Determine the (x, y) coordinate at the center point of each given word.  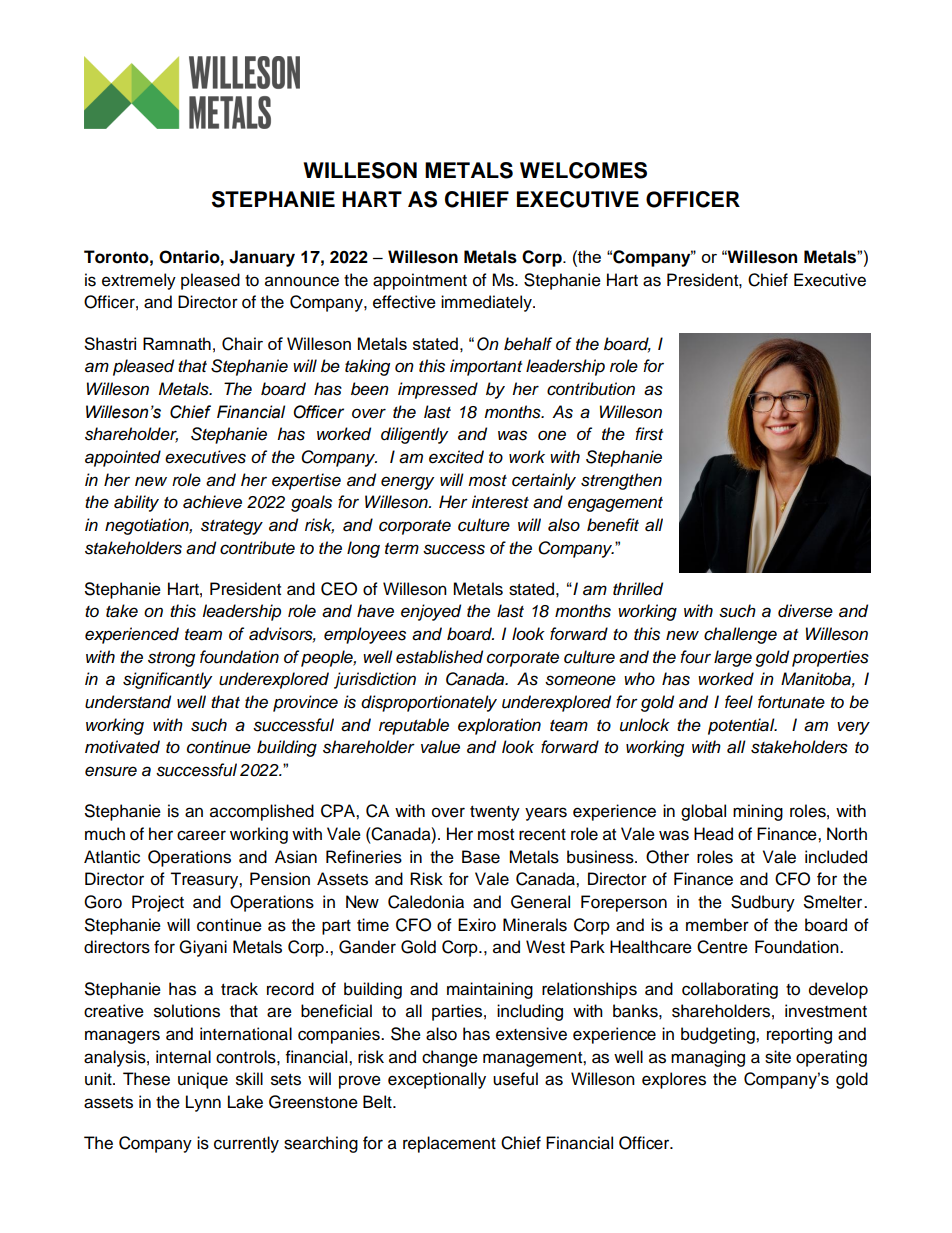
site (778, 1057)
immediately (487, 303)
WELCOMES (583, 170)
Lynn (203, 1103)
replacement (449, 1144)
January (262, 258)
